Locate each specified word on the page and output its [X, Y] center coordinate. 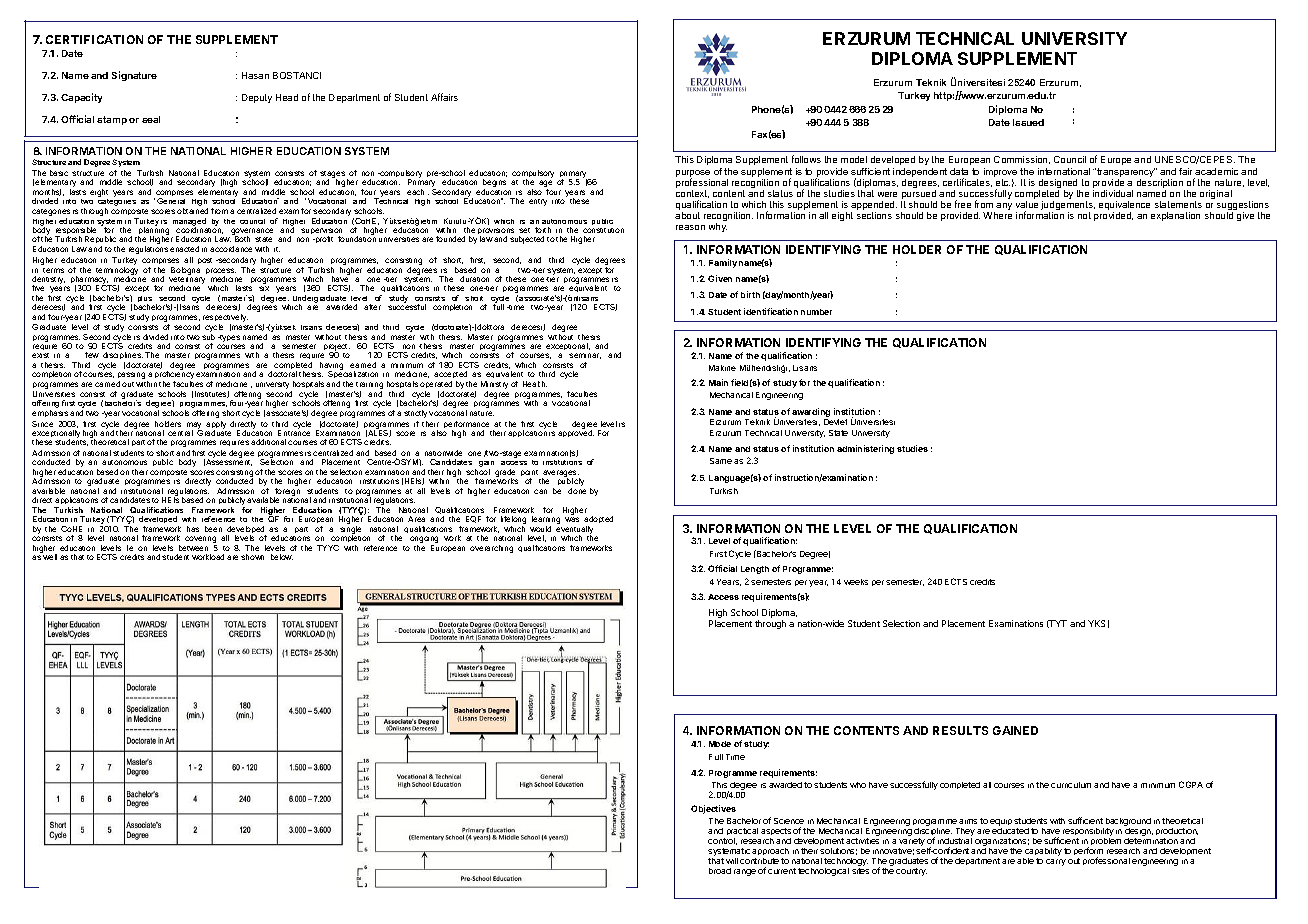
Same [721, 461]
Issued [1028, 122]
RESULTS [960, 730]
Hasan [255, 75]
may [194, 426]
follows [806, 159]
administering [865, 449]
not [1084, 215]
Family [723, 263]
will [732, 861]
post [205, 261]
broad [720, 871]
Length [755, 570]
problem [1106, 841]
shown [252, 557]
